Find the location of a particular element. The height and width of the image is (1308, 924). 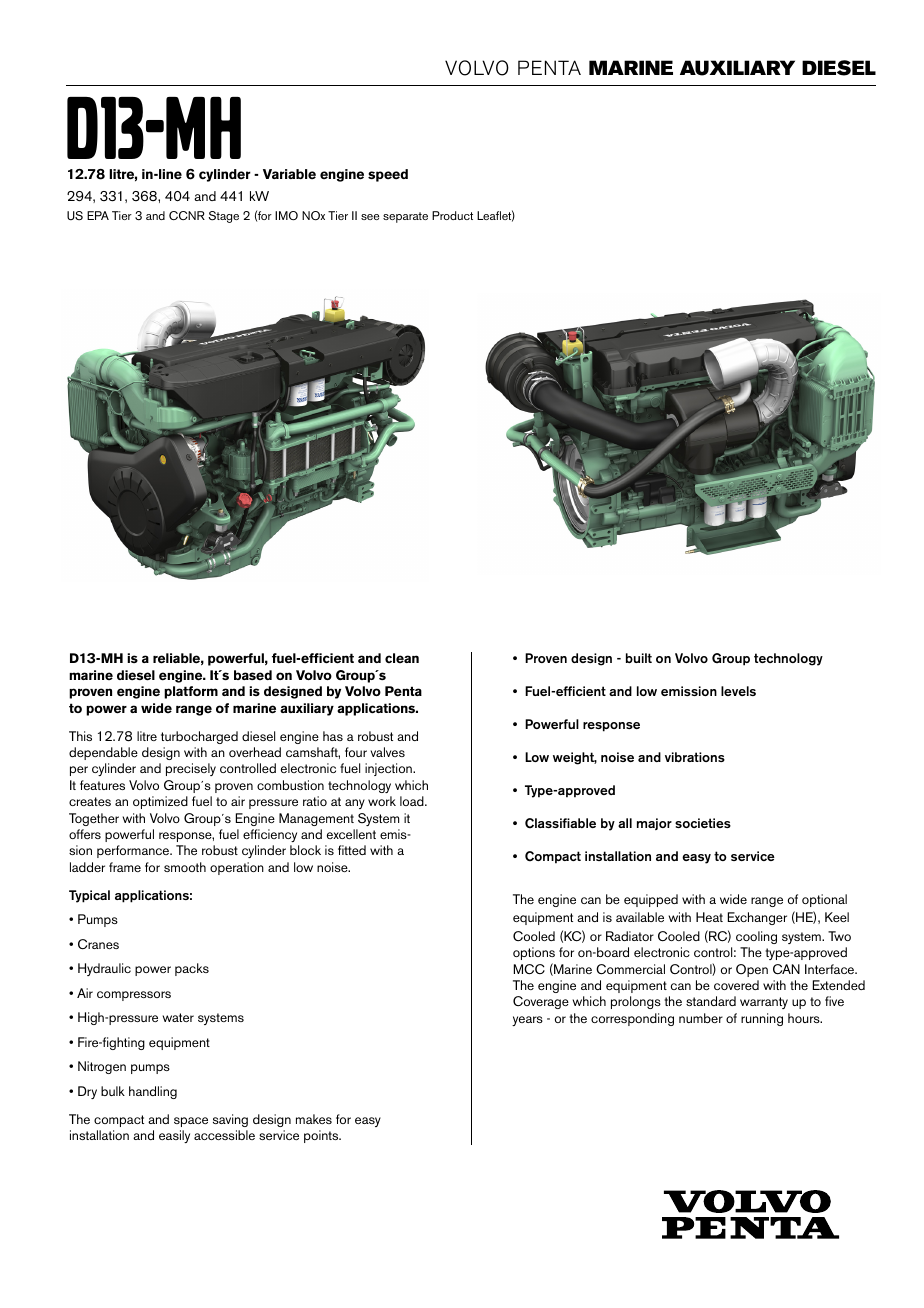

points is located at coordinates (322, 1136).
